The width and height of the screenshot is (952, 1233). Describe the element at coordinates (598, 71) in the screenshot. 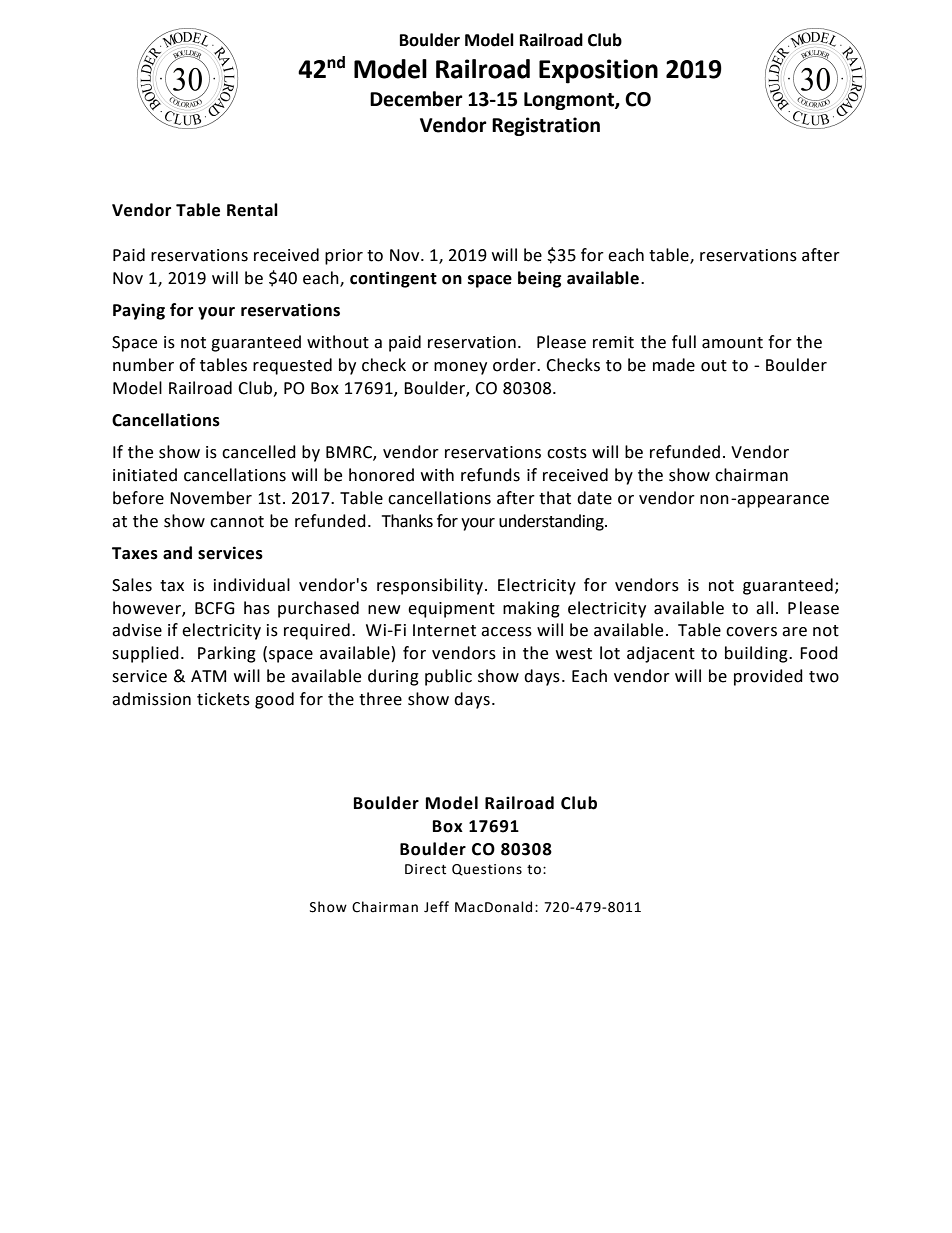

I see `Exposition` at that location.
